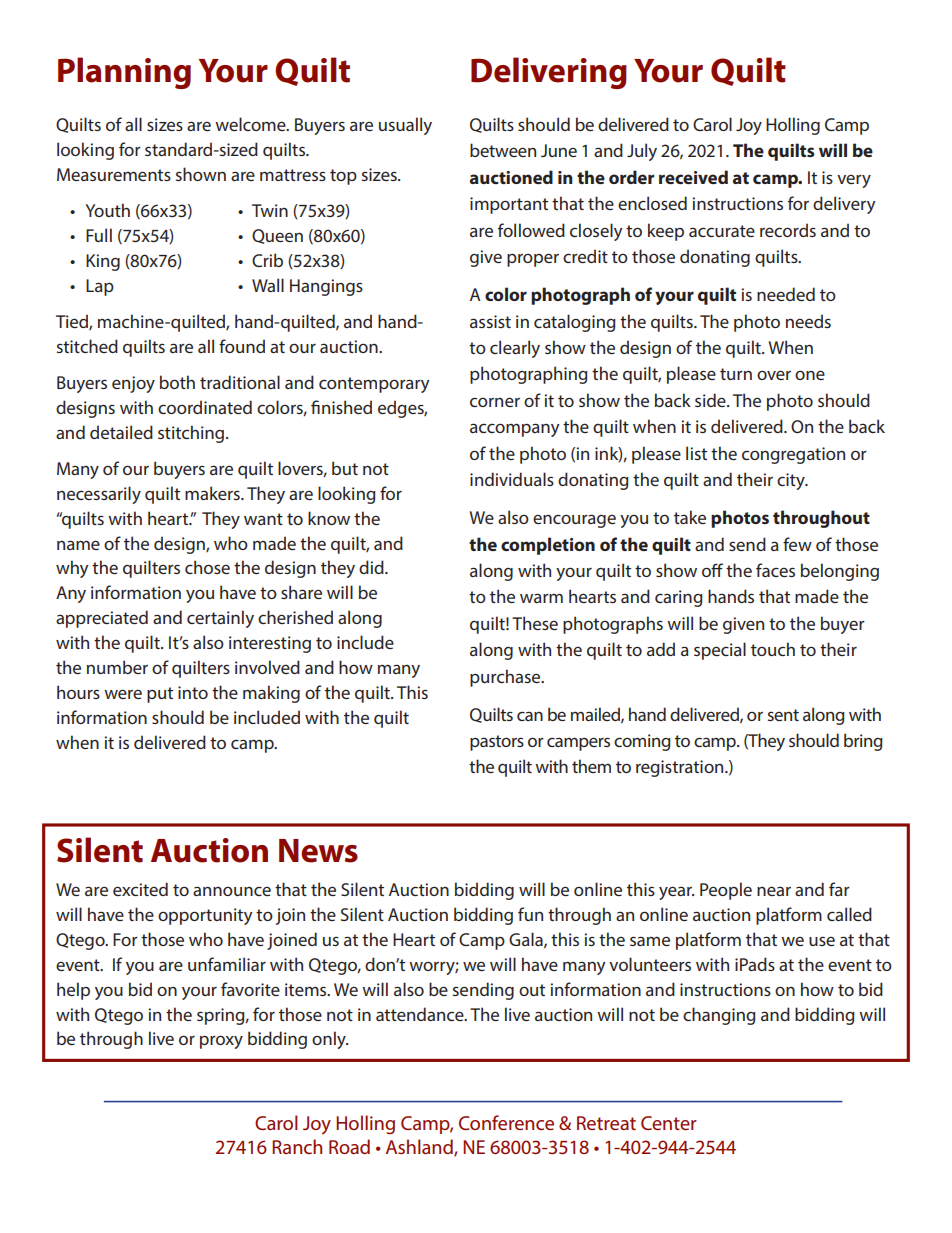  I want to click on makers, so click(213, 493).
